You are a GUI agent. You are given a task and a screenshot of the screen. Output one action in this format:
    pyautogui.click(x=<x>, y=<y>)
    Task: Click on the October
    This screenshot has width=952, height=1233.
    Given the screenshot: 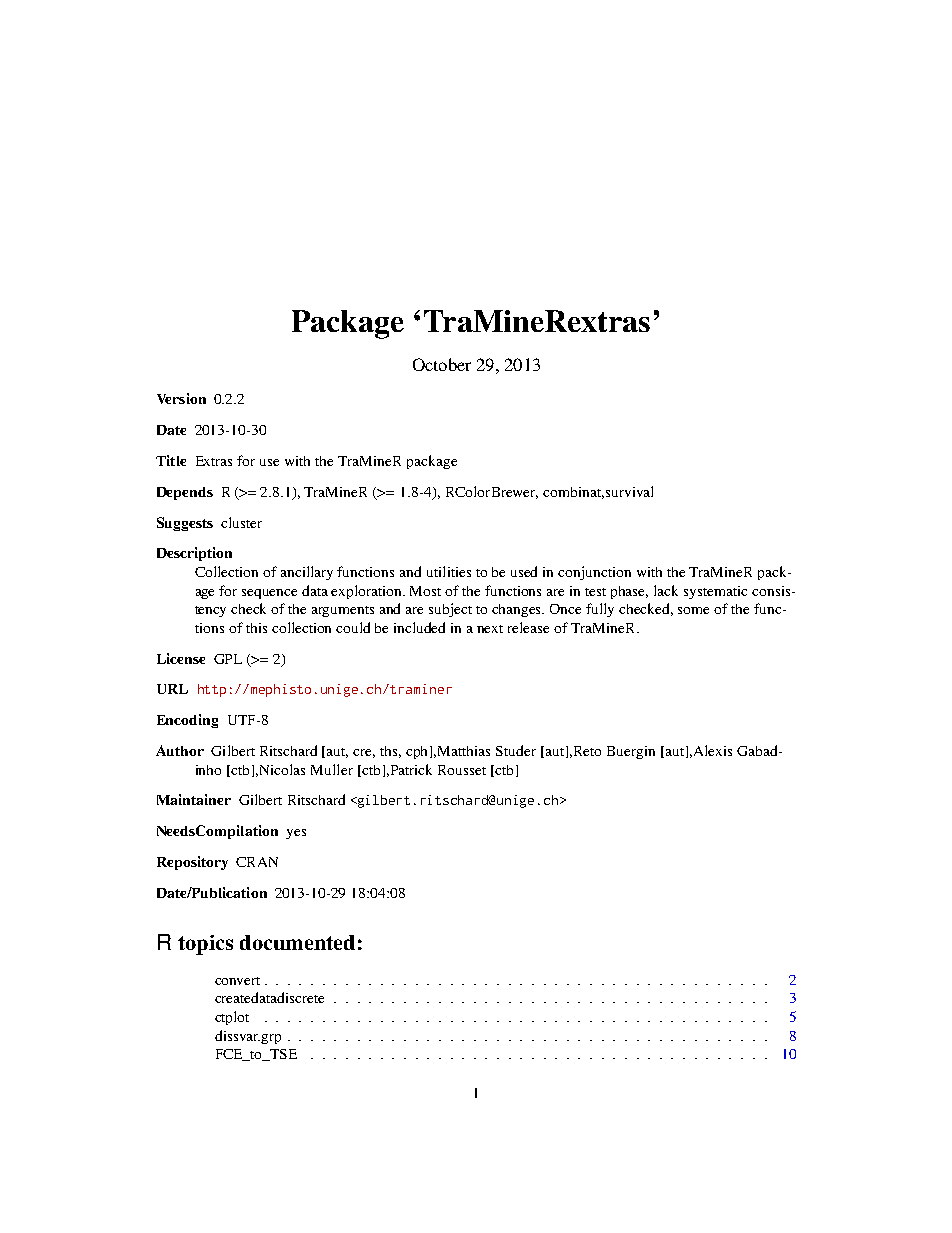 What is the action you would take?
    pyautogui.click(x=442, y=364)
